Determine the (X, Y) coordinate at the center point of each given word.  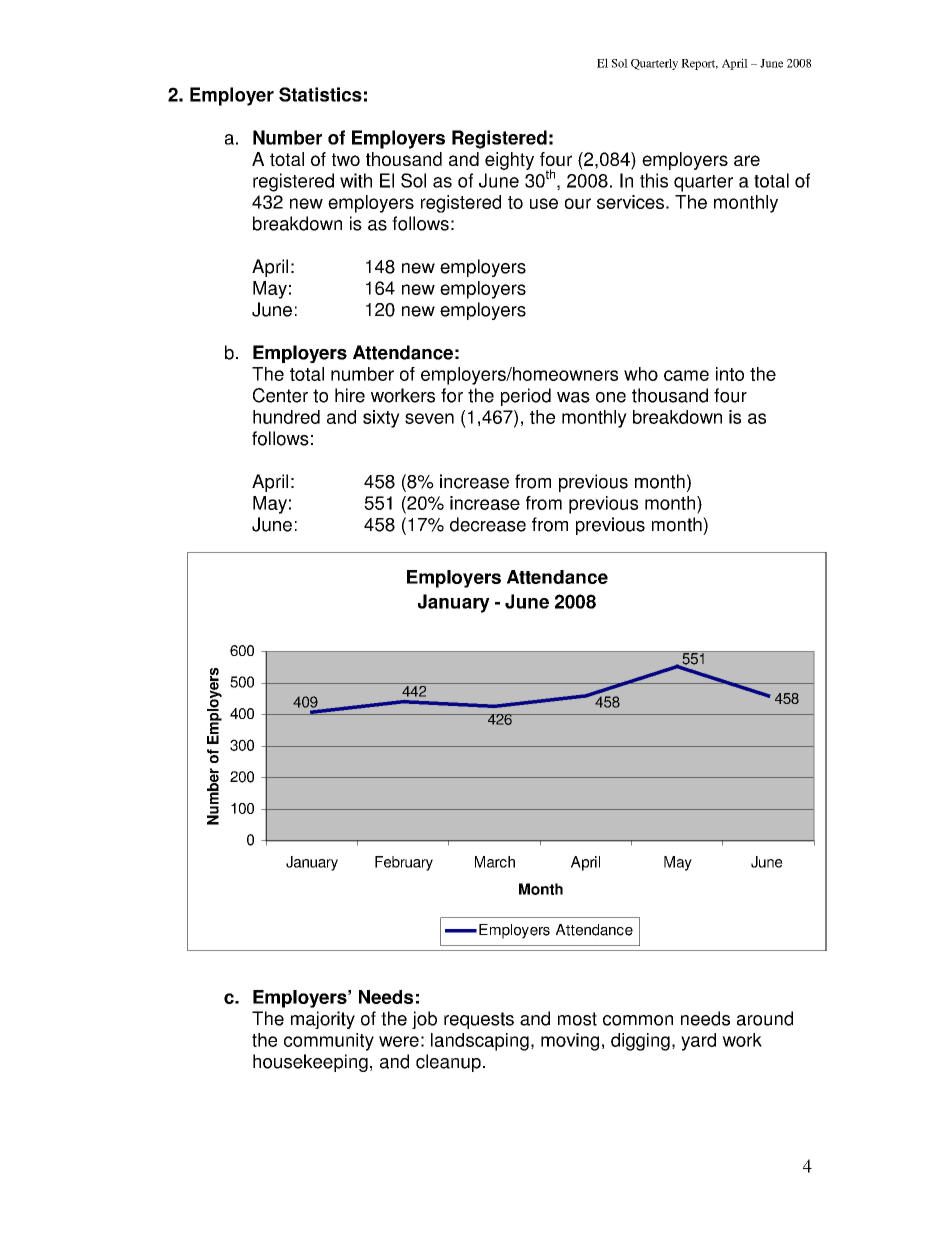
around (765, 1018)
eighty (509, 161)
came (686, 375)
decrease (488, 524)
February (404, 863)
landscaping (480, 1042)
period (526, 397)
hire (350, 395)
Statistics (320, 94)
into (730, 374)
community (329, 1042)
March (495, 862)
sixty (381, 419)
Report (699, 64)
